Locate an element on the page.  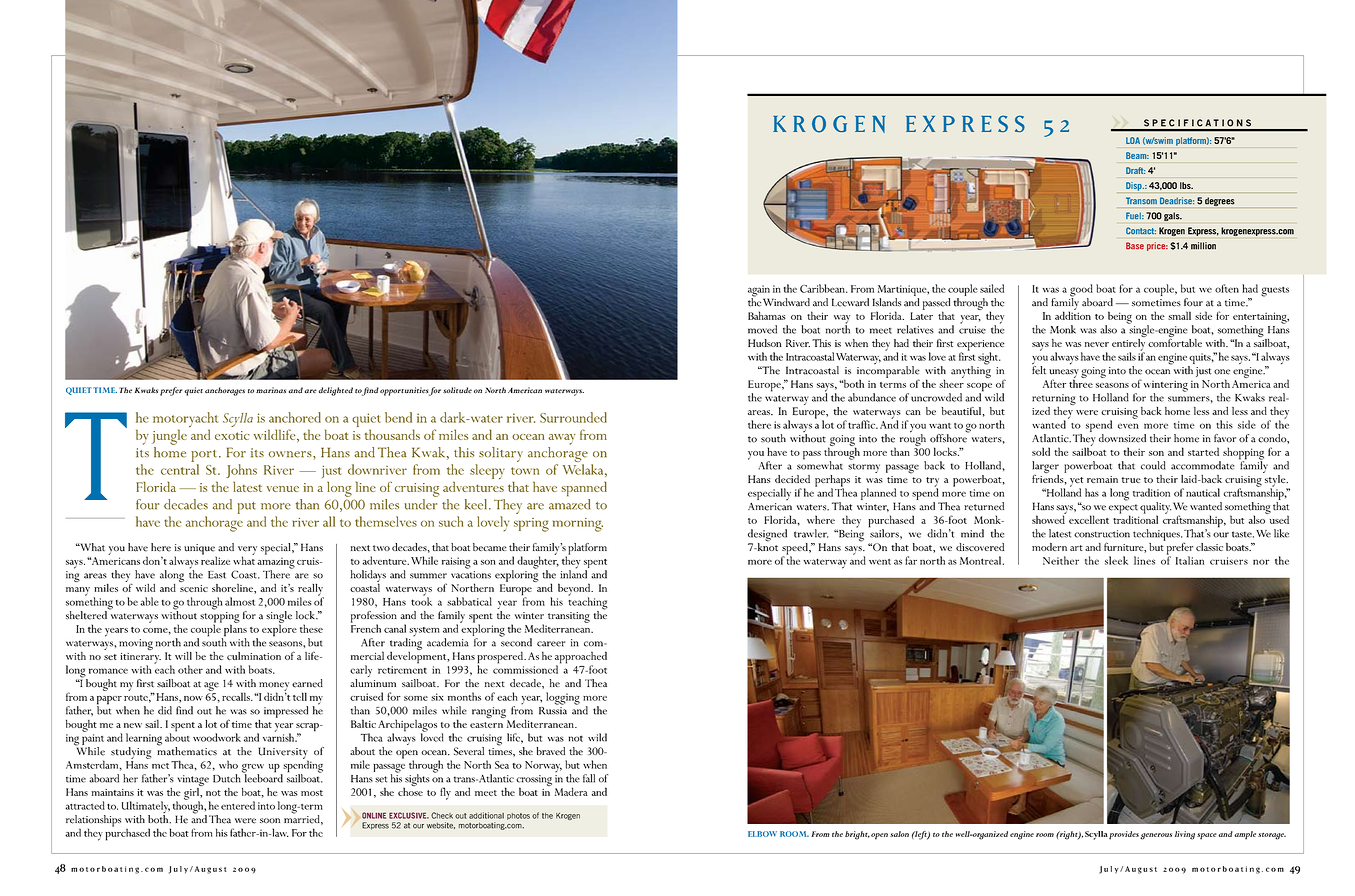
true is located at coordinates (1131, 480).
